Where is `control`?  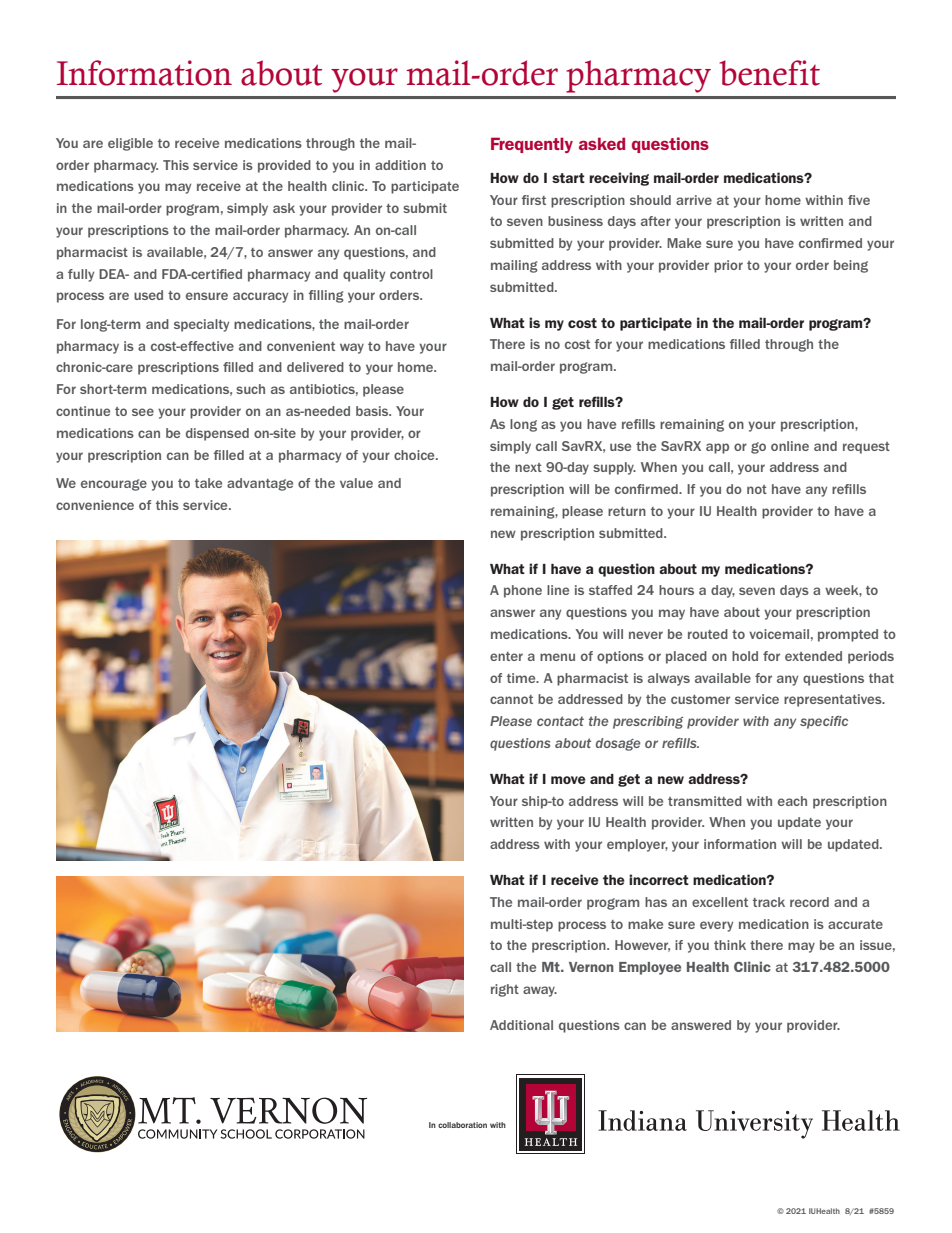
control is located at coordinates (411, 274).
